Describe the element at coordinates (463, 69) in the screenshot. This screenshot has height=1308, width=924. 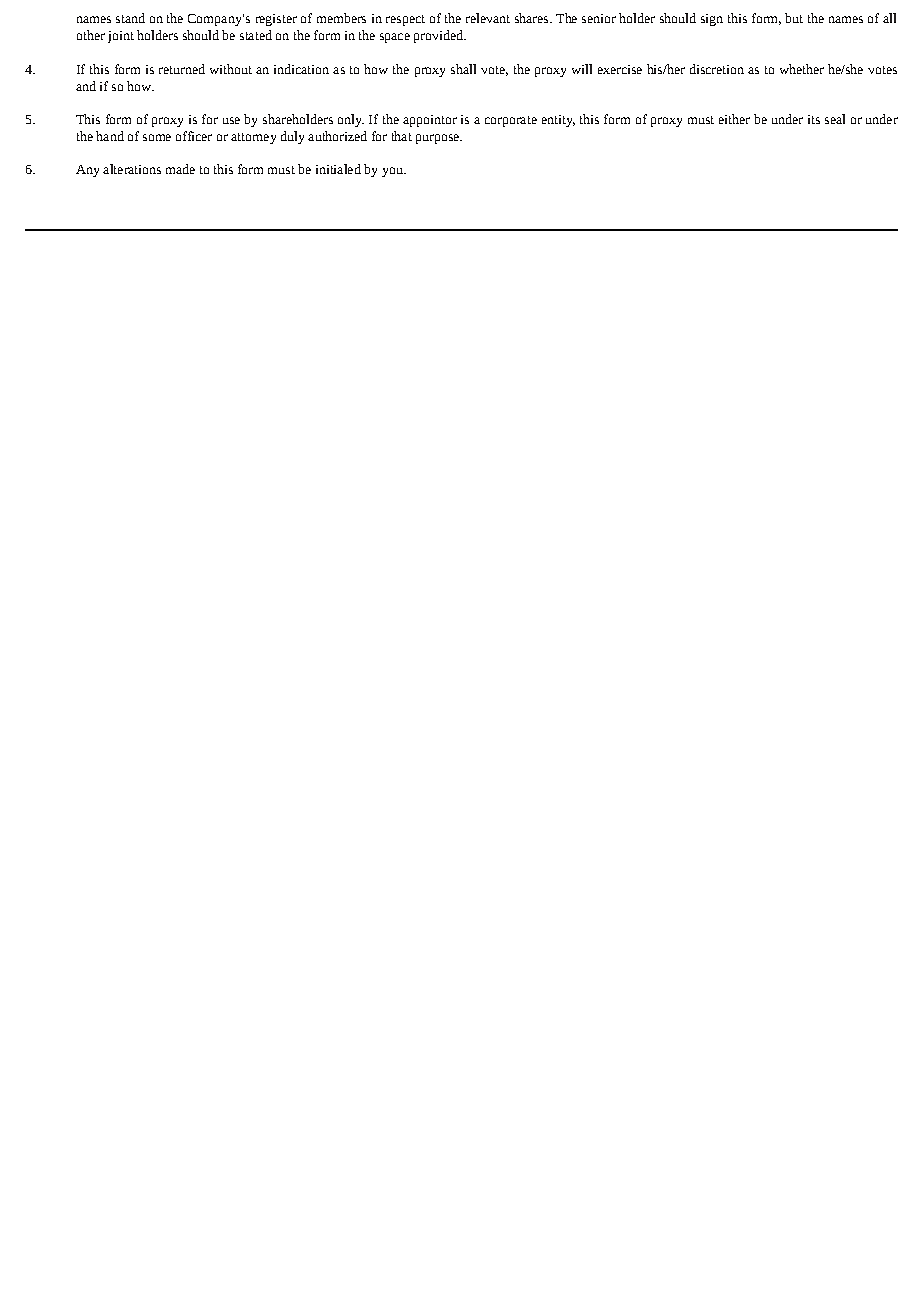
I see `shall` at that location.
